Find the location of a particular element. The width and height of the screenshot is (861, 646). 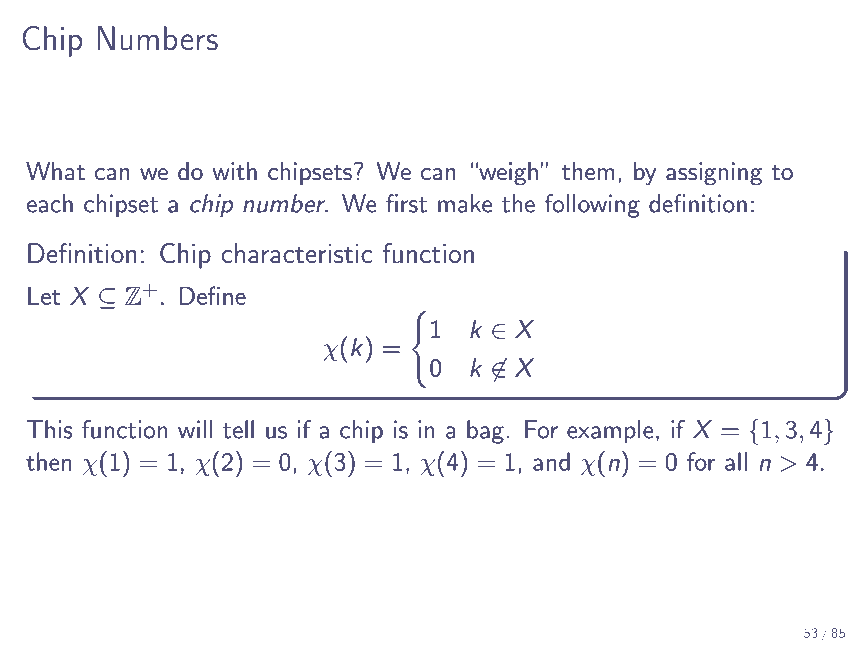

Let is located at coordinates (44, 295).
